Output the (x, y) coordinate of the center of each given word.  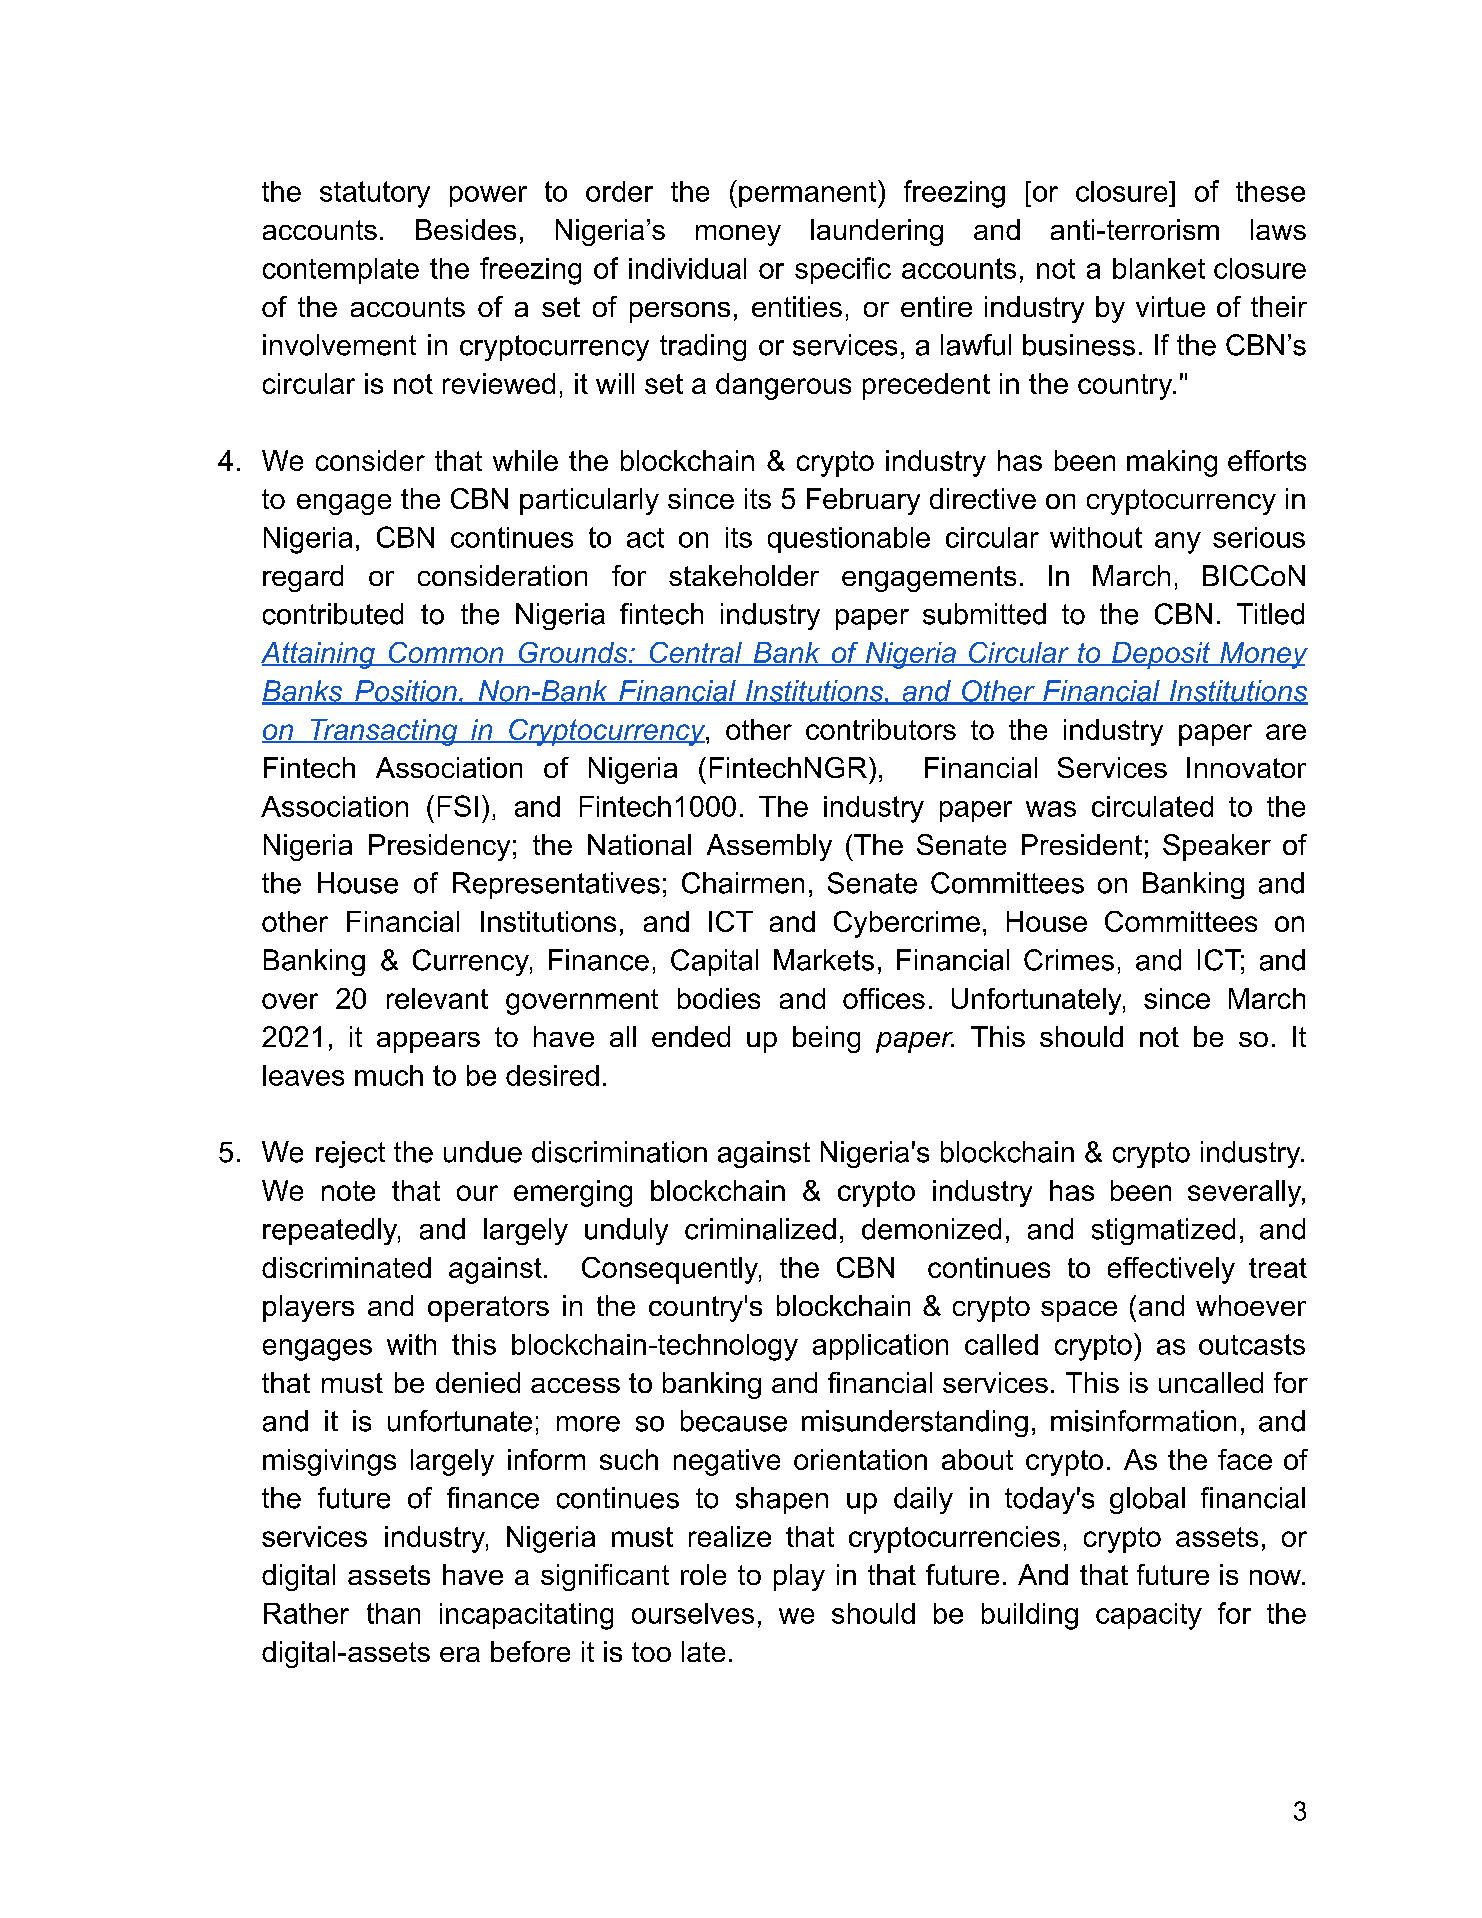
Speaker (1217, 847)
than (393, 1613)
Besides (466, 229)
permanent (809, 194)
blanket (1159, 268)
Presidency (439, 847)
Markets (824, 960)
